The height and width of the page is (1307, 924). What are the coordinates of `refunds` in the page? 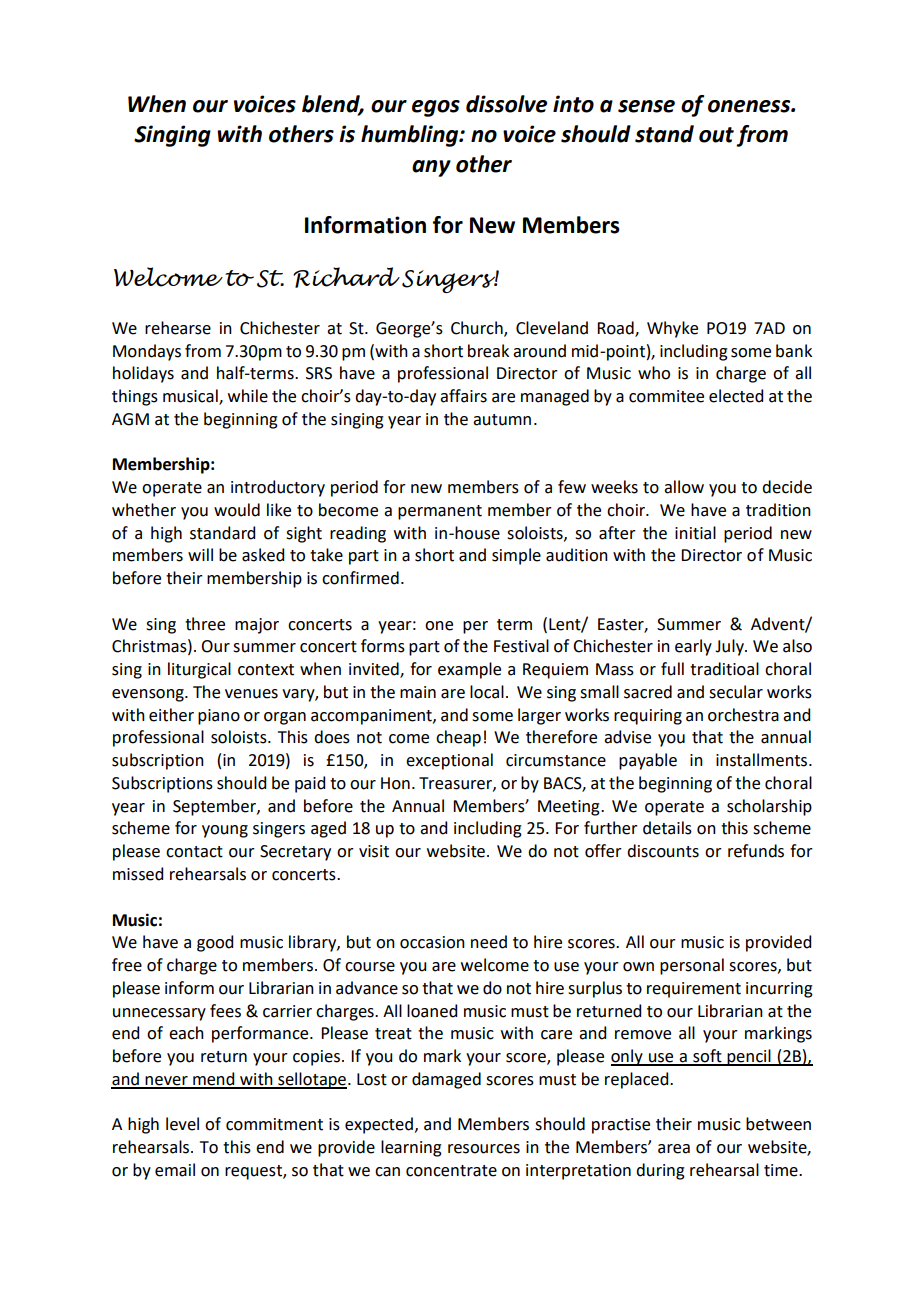 It's located at (756, 851).
